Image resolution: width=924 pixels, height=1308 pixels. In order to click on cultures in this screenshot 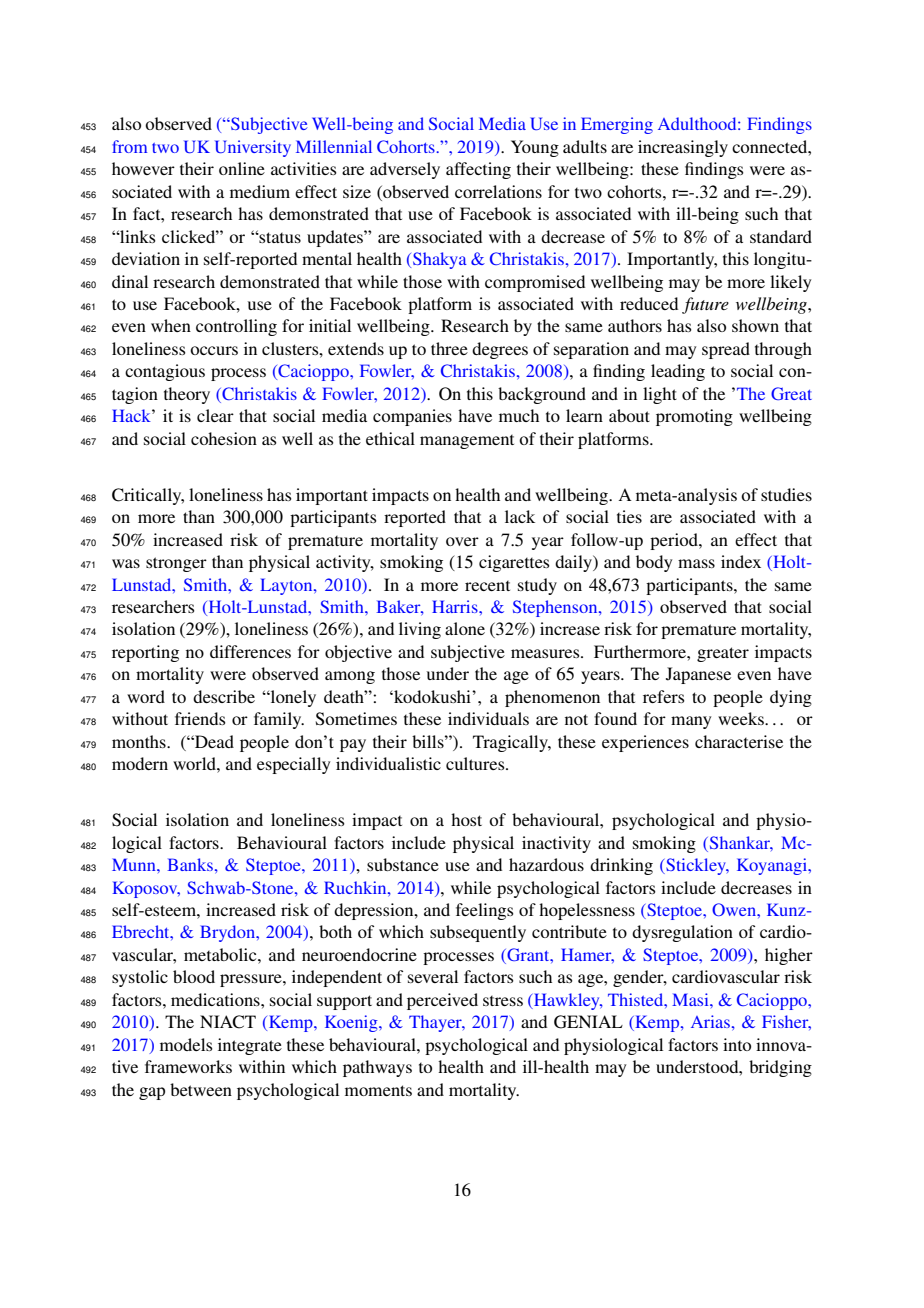, I will do `click(476, 763)`.
